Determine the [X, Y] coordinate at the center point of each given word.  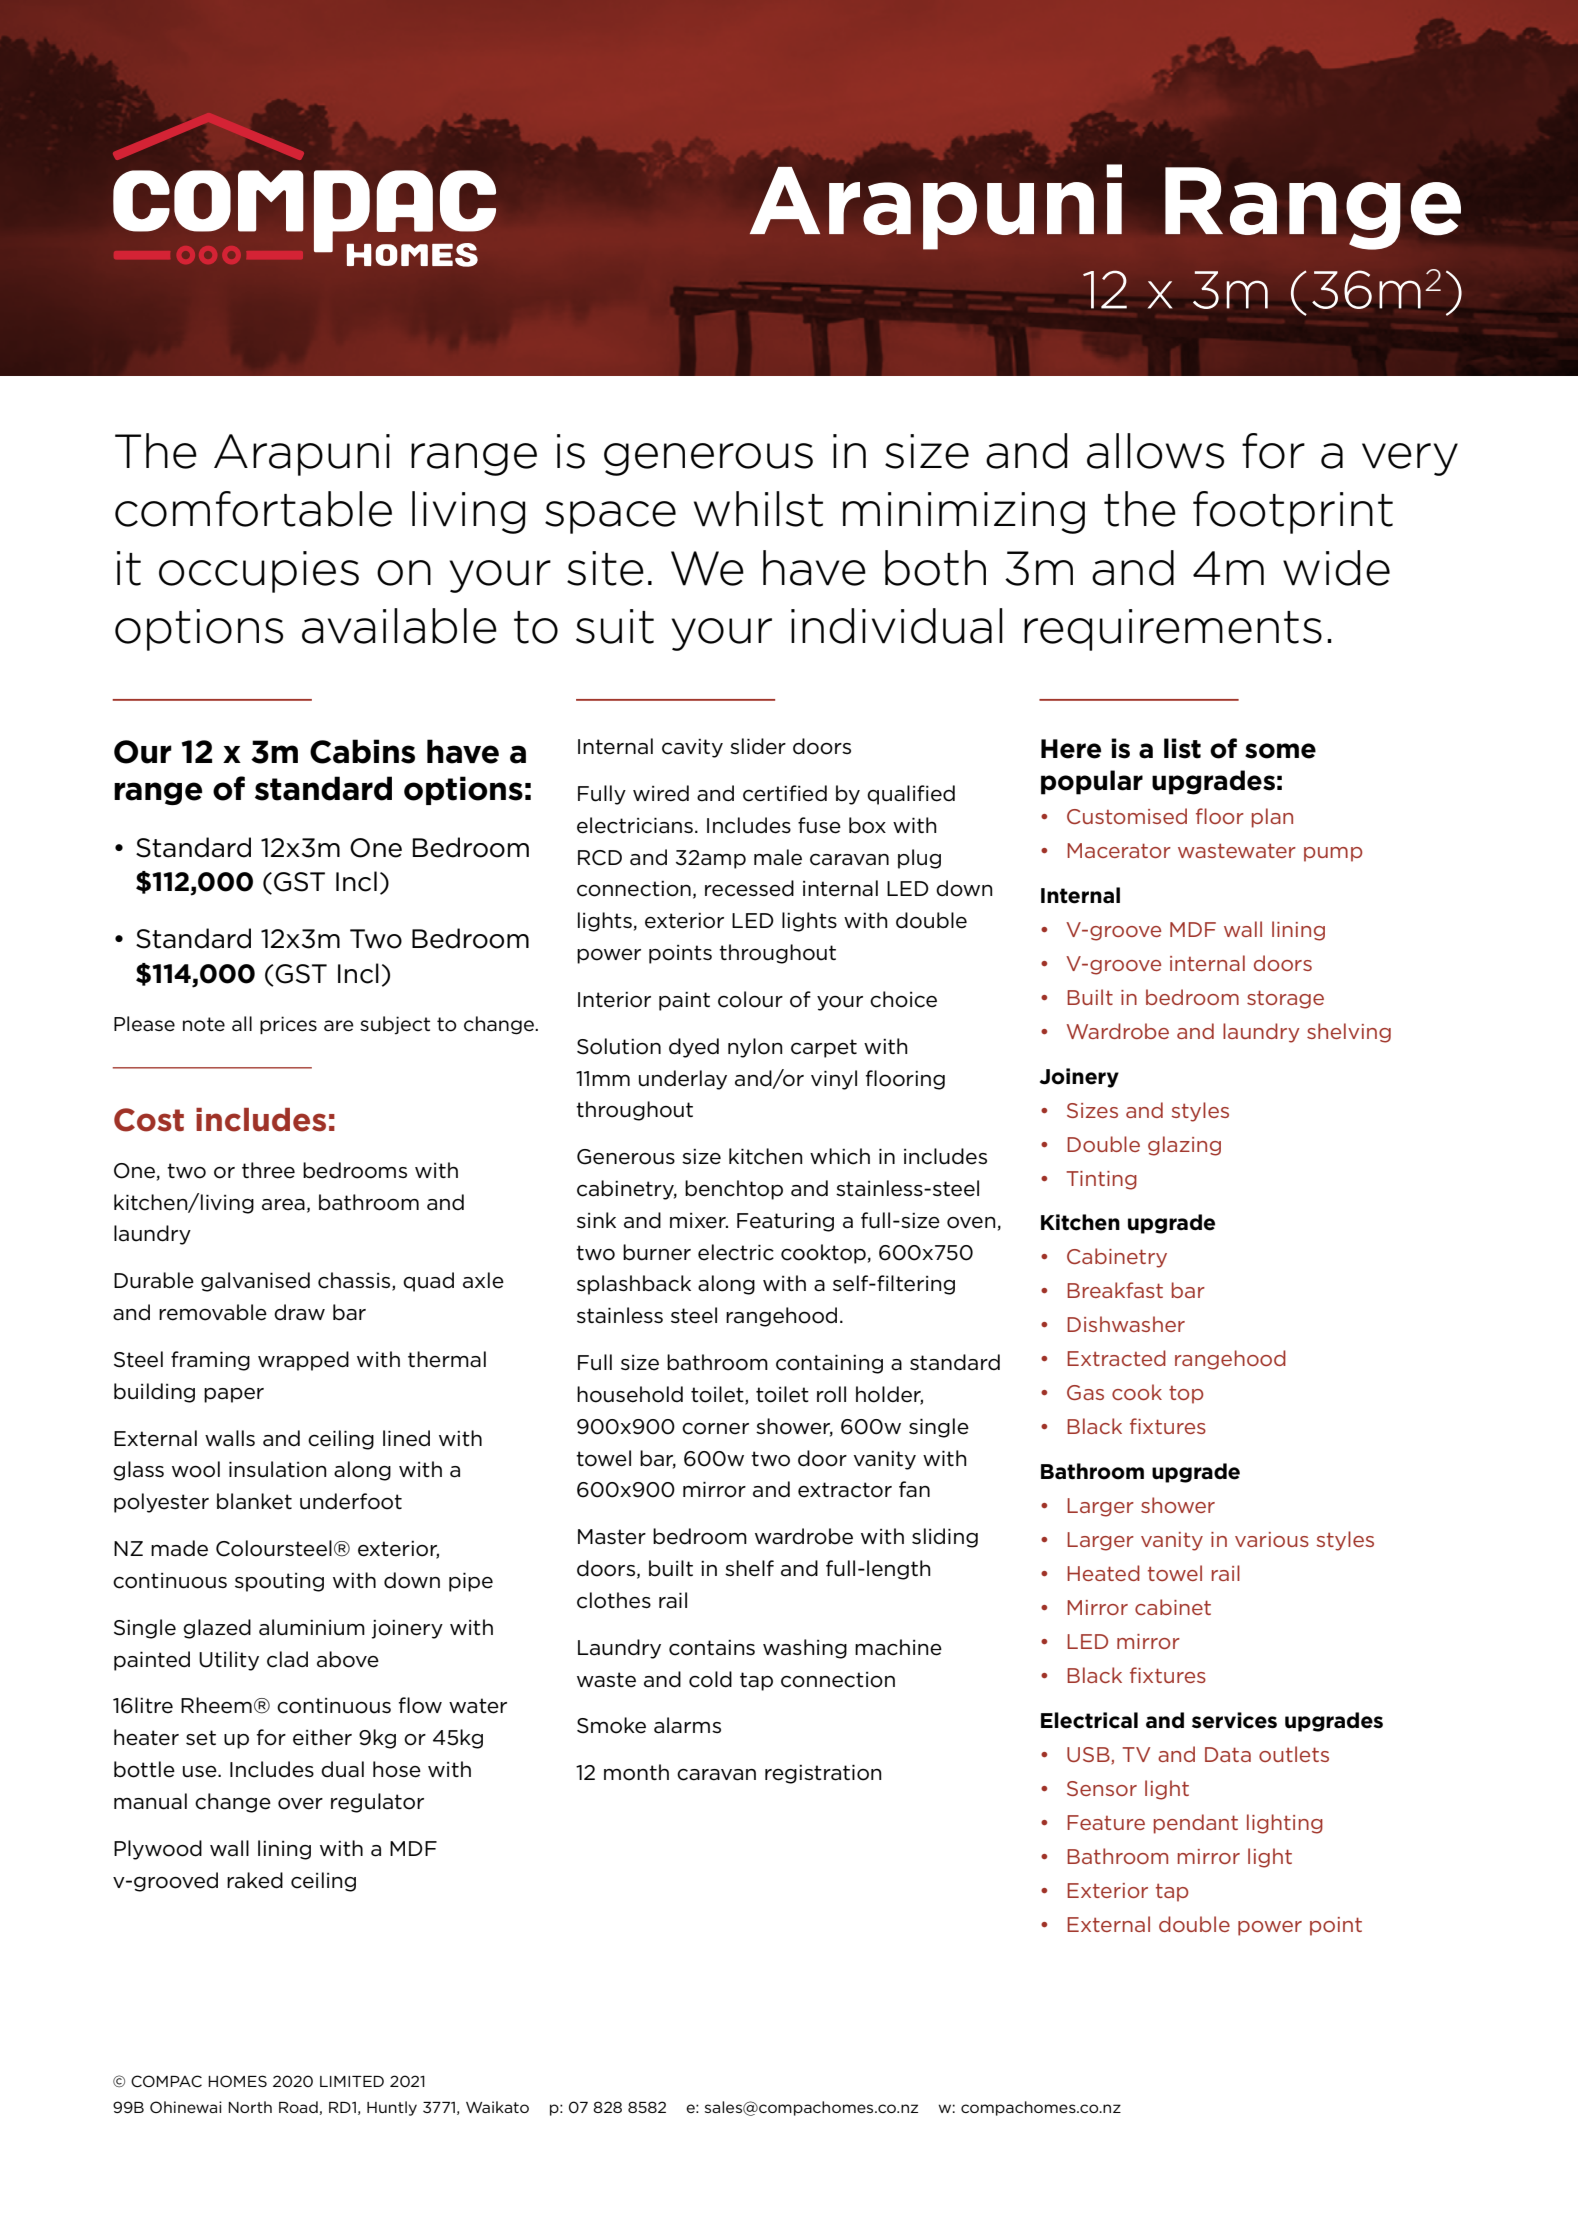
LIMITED [352, 2081]
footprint [1293, 512]
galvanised [255, 1282]
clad [287, 1659]
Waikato [497, 2107]
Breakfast [1115, 1290]
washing [805, 1649]
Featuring [785, 1222]
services [1234, 1720]
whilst [758, 509]
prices [288, 1025]
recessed [749, 888]
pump [1333, 854]
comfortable [253, 509]
